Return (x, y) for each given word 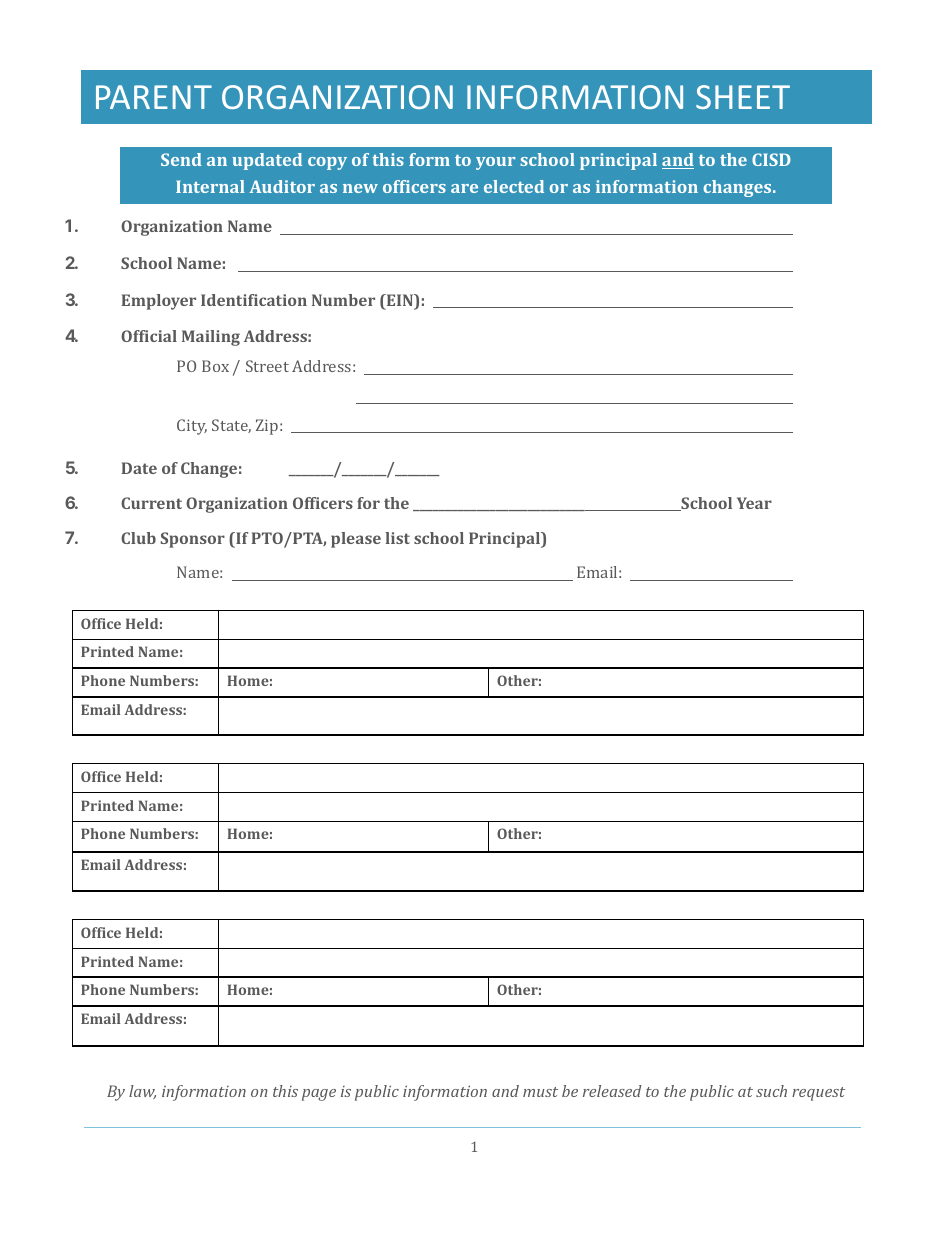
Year (754, 503)
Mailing (211, 338)
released (612, 1091)
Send (181, 159)
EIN (400, 301)
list (397, 538)
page (319, 1095)
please (356, 540)
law (142, 1092)
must (540, 1092)
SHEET (743, 97)
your (495, 163)
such (771, 1091)
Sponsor (192, 540)
